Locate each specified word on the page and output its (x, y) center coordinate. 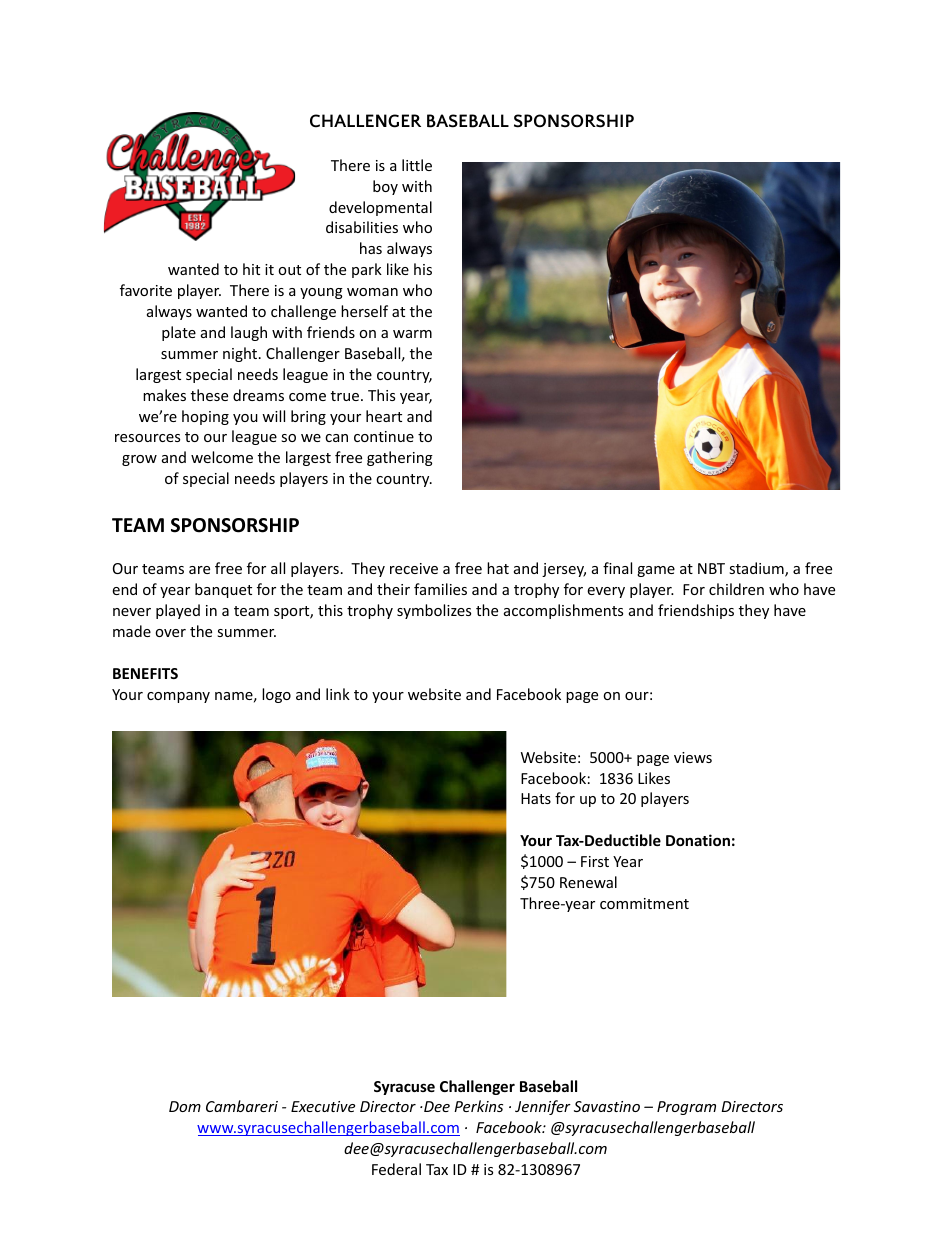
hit (251, 269)
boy (385, 187)
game (656, 571)
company (178, 697)
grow (139, 460)
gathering (400, 458)
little (417, 165)
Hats (536, 798)
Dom (185, 1106)
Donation (698, 840)
